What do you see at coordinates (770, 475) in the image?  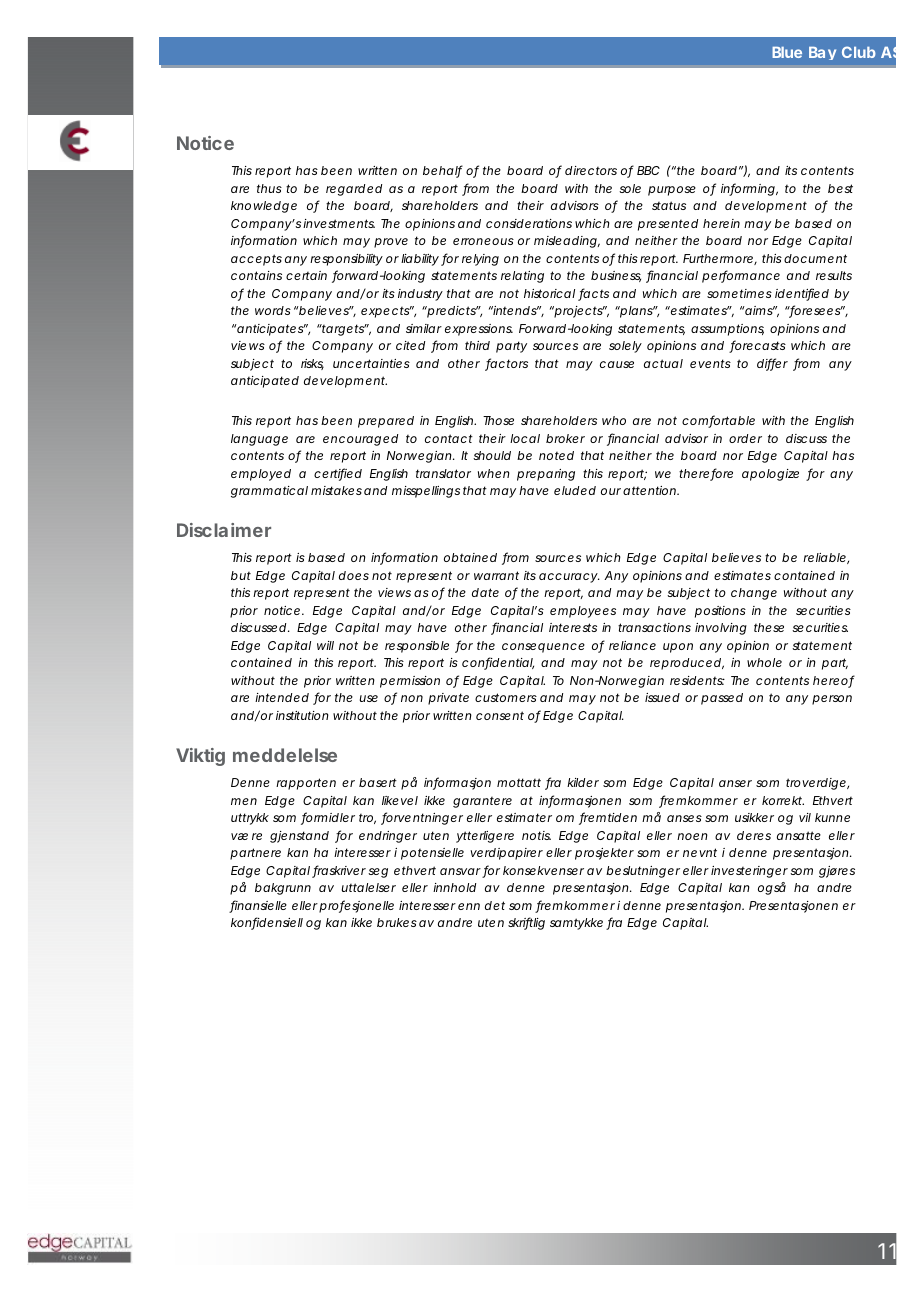 I see `apologize` at bounding box center [770, 475].
